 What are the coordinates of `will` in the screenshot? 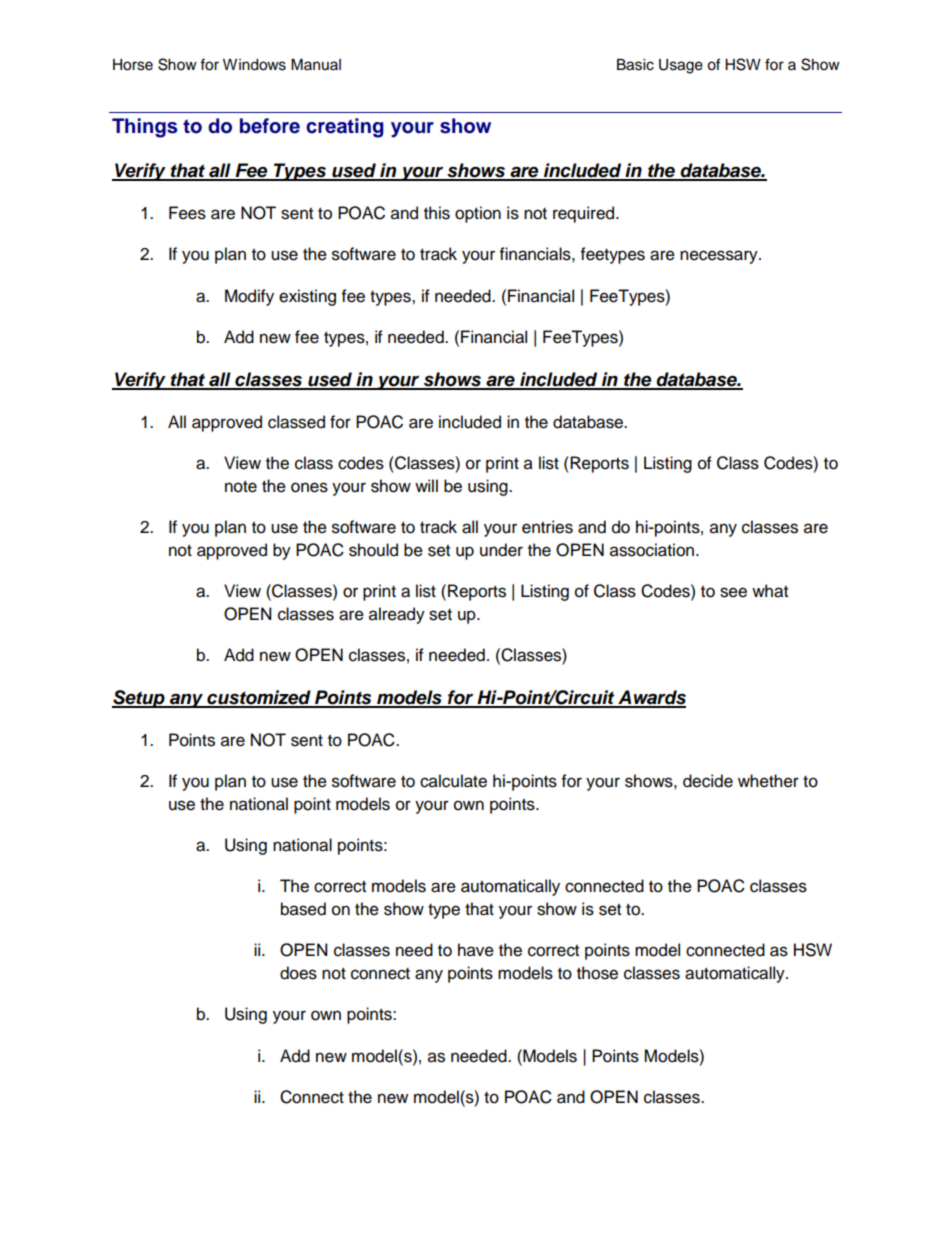 It's located at (426, 485).
